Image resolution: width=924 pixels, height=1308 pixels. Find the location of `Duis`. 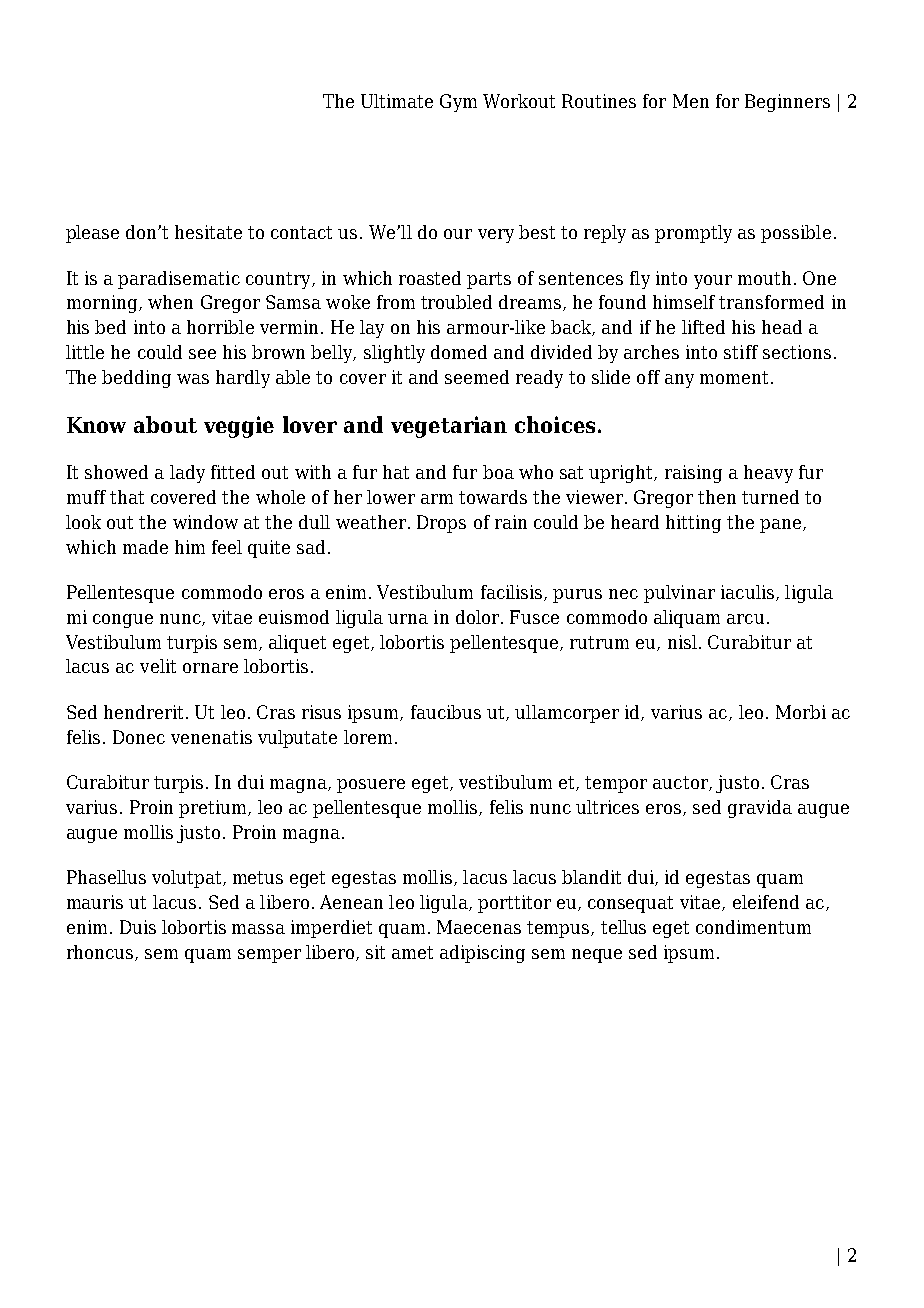

Duis is located at coordinates (138, 927).
